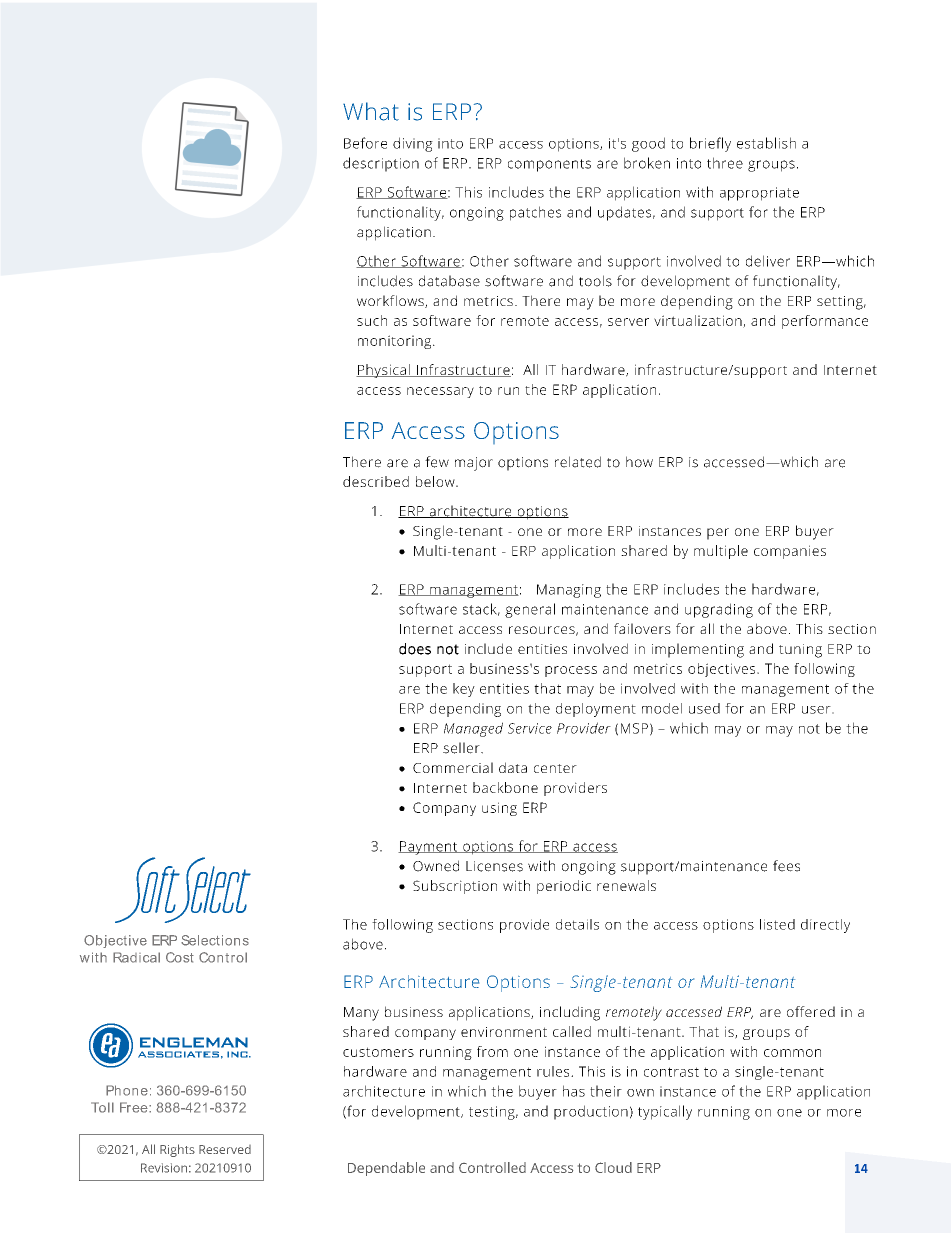  I want to click on diving, so click(413, 144).
